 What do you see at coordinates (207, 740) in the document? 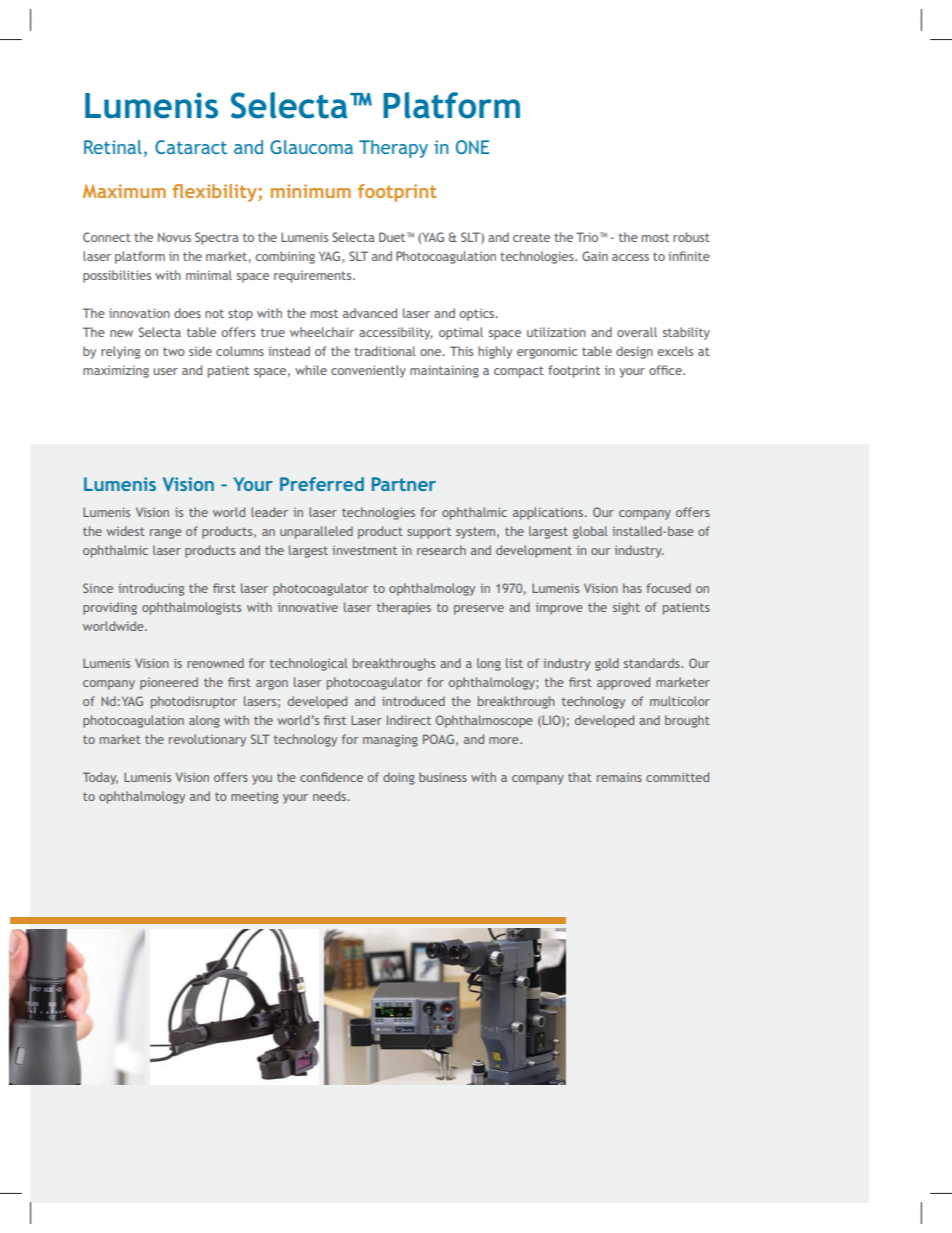
I see `revolutionary` at bounding box center [207, 740].
